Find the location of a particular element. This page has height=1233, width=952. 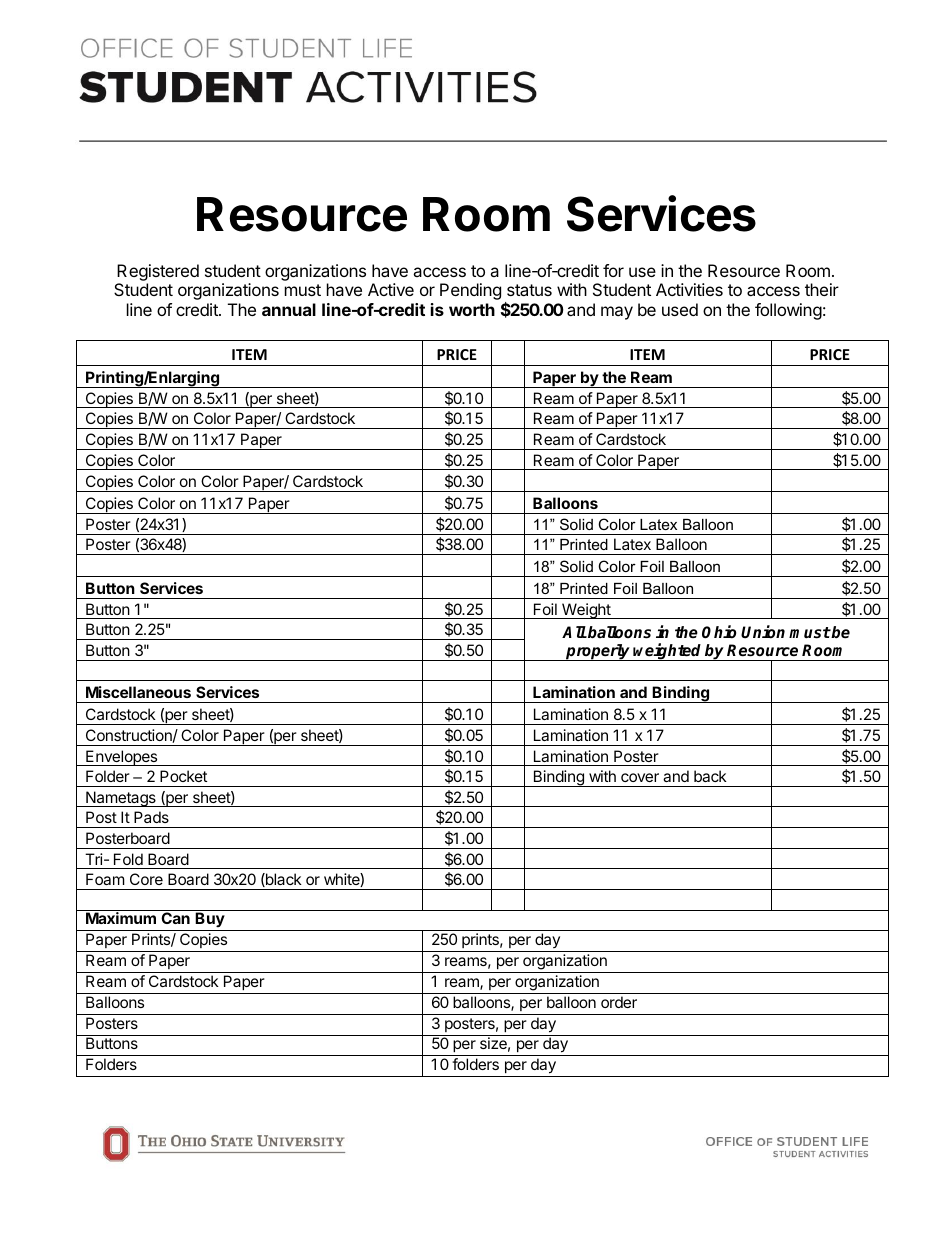

back is located at coordinates (710, 776).
